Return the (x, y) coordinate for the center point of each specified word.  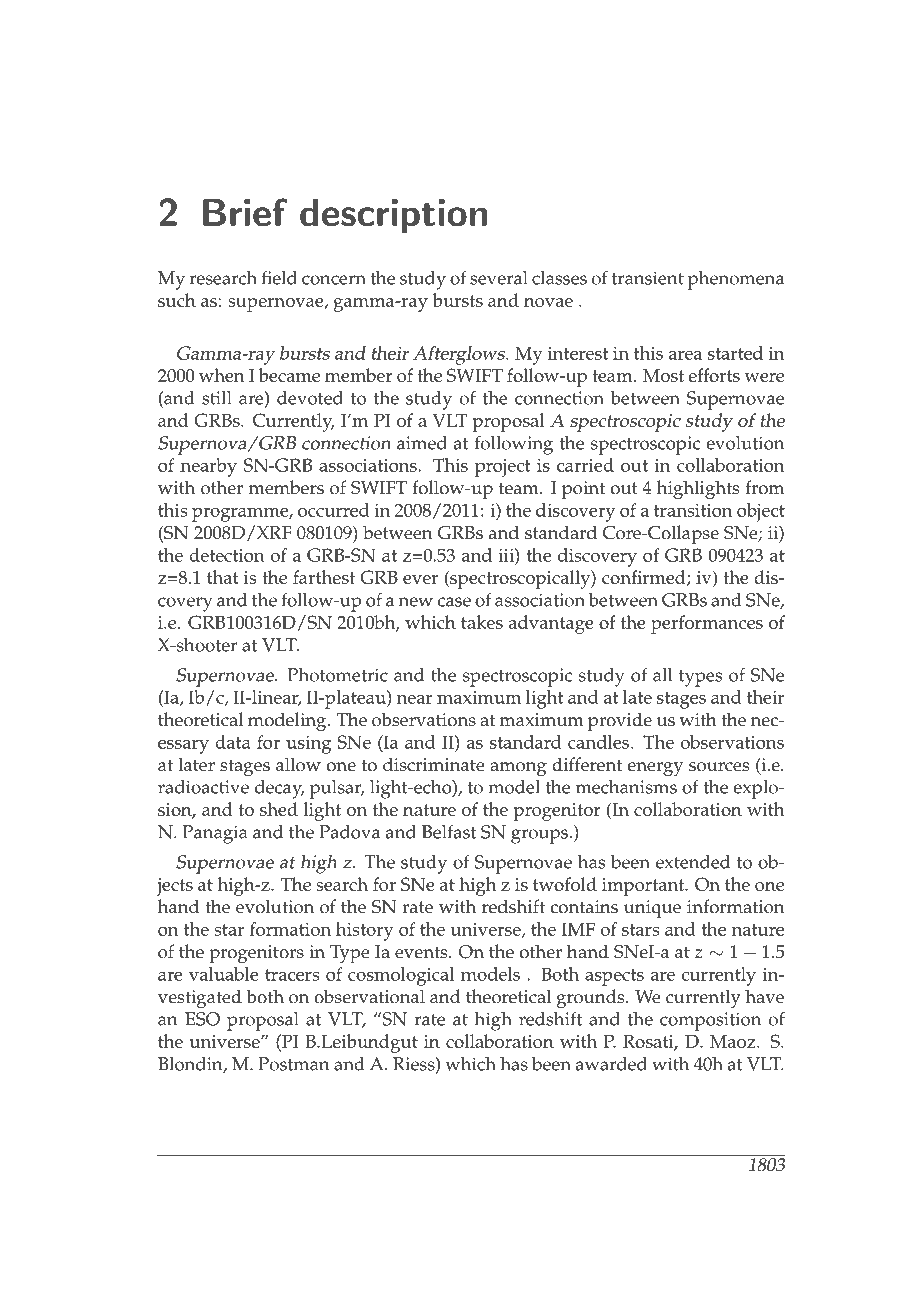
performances (707, 624)
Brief (245, 212)
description (393, 216)
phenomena (736, 280)
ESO (202, 1019)
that (223, 577)
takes (482, 622)
